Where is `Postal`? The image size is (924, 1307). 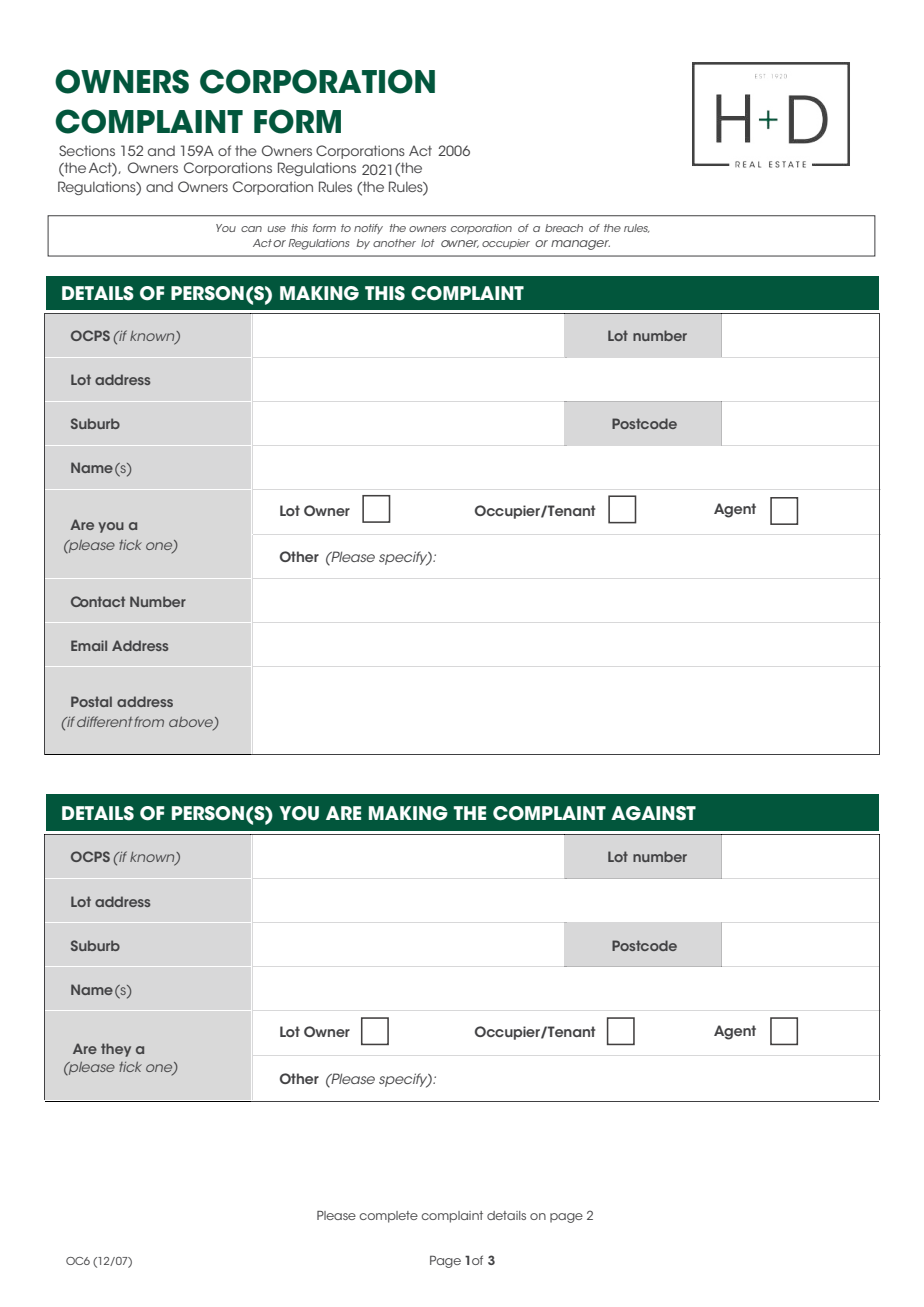
Postal is located at coordinates (91, 701).
